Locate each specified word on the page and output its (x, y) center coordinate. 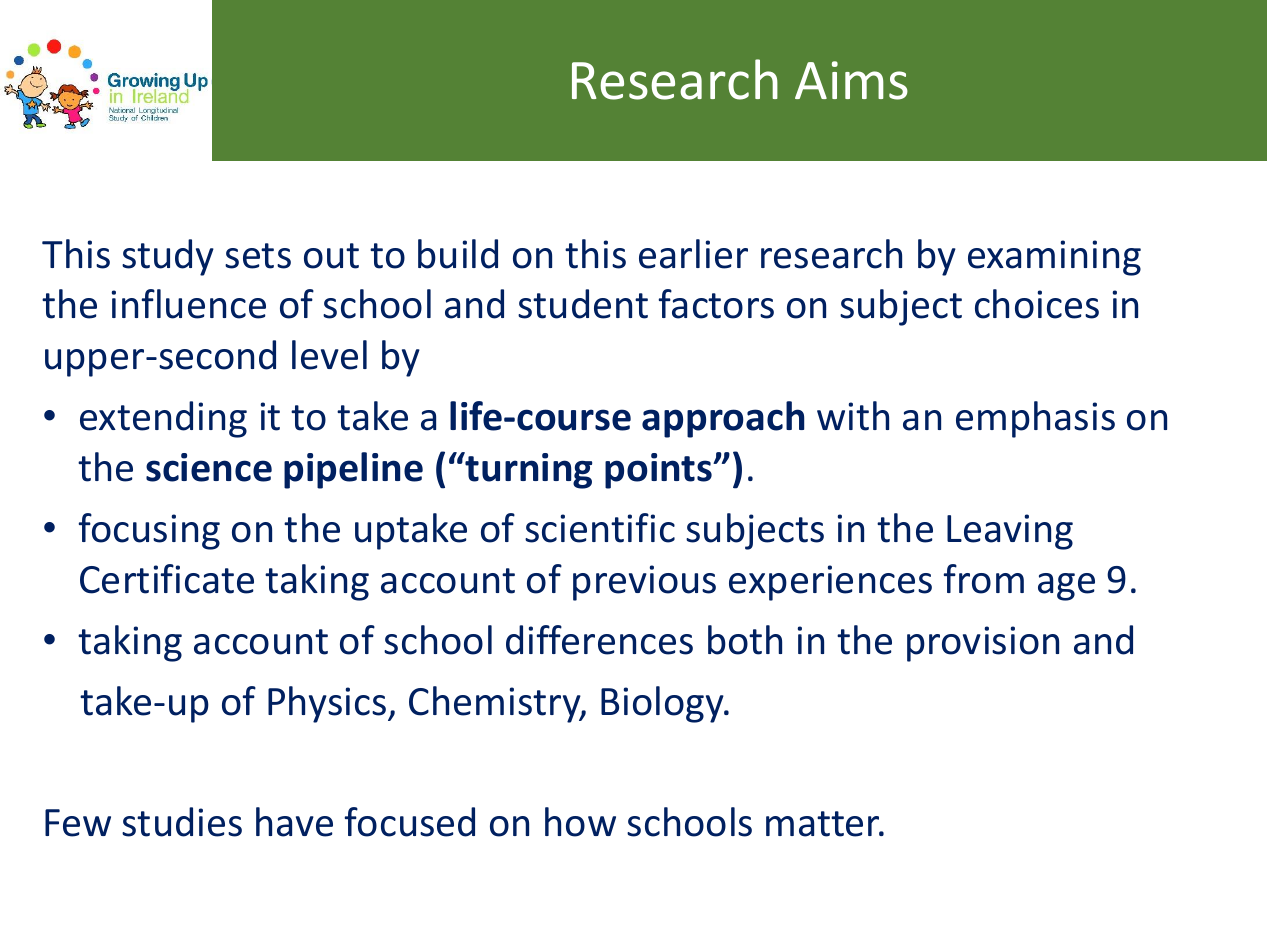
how (580, 822)
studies (182, 822)
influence (189, 304)
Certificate (167, 579)
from (984, 579)
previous (644, 583)
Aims (851, 80)
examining (1054, 258)
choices (1037, 304)
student (583, 304)
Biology (663, 704)
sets (258, 256)
